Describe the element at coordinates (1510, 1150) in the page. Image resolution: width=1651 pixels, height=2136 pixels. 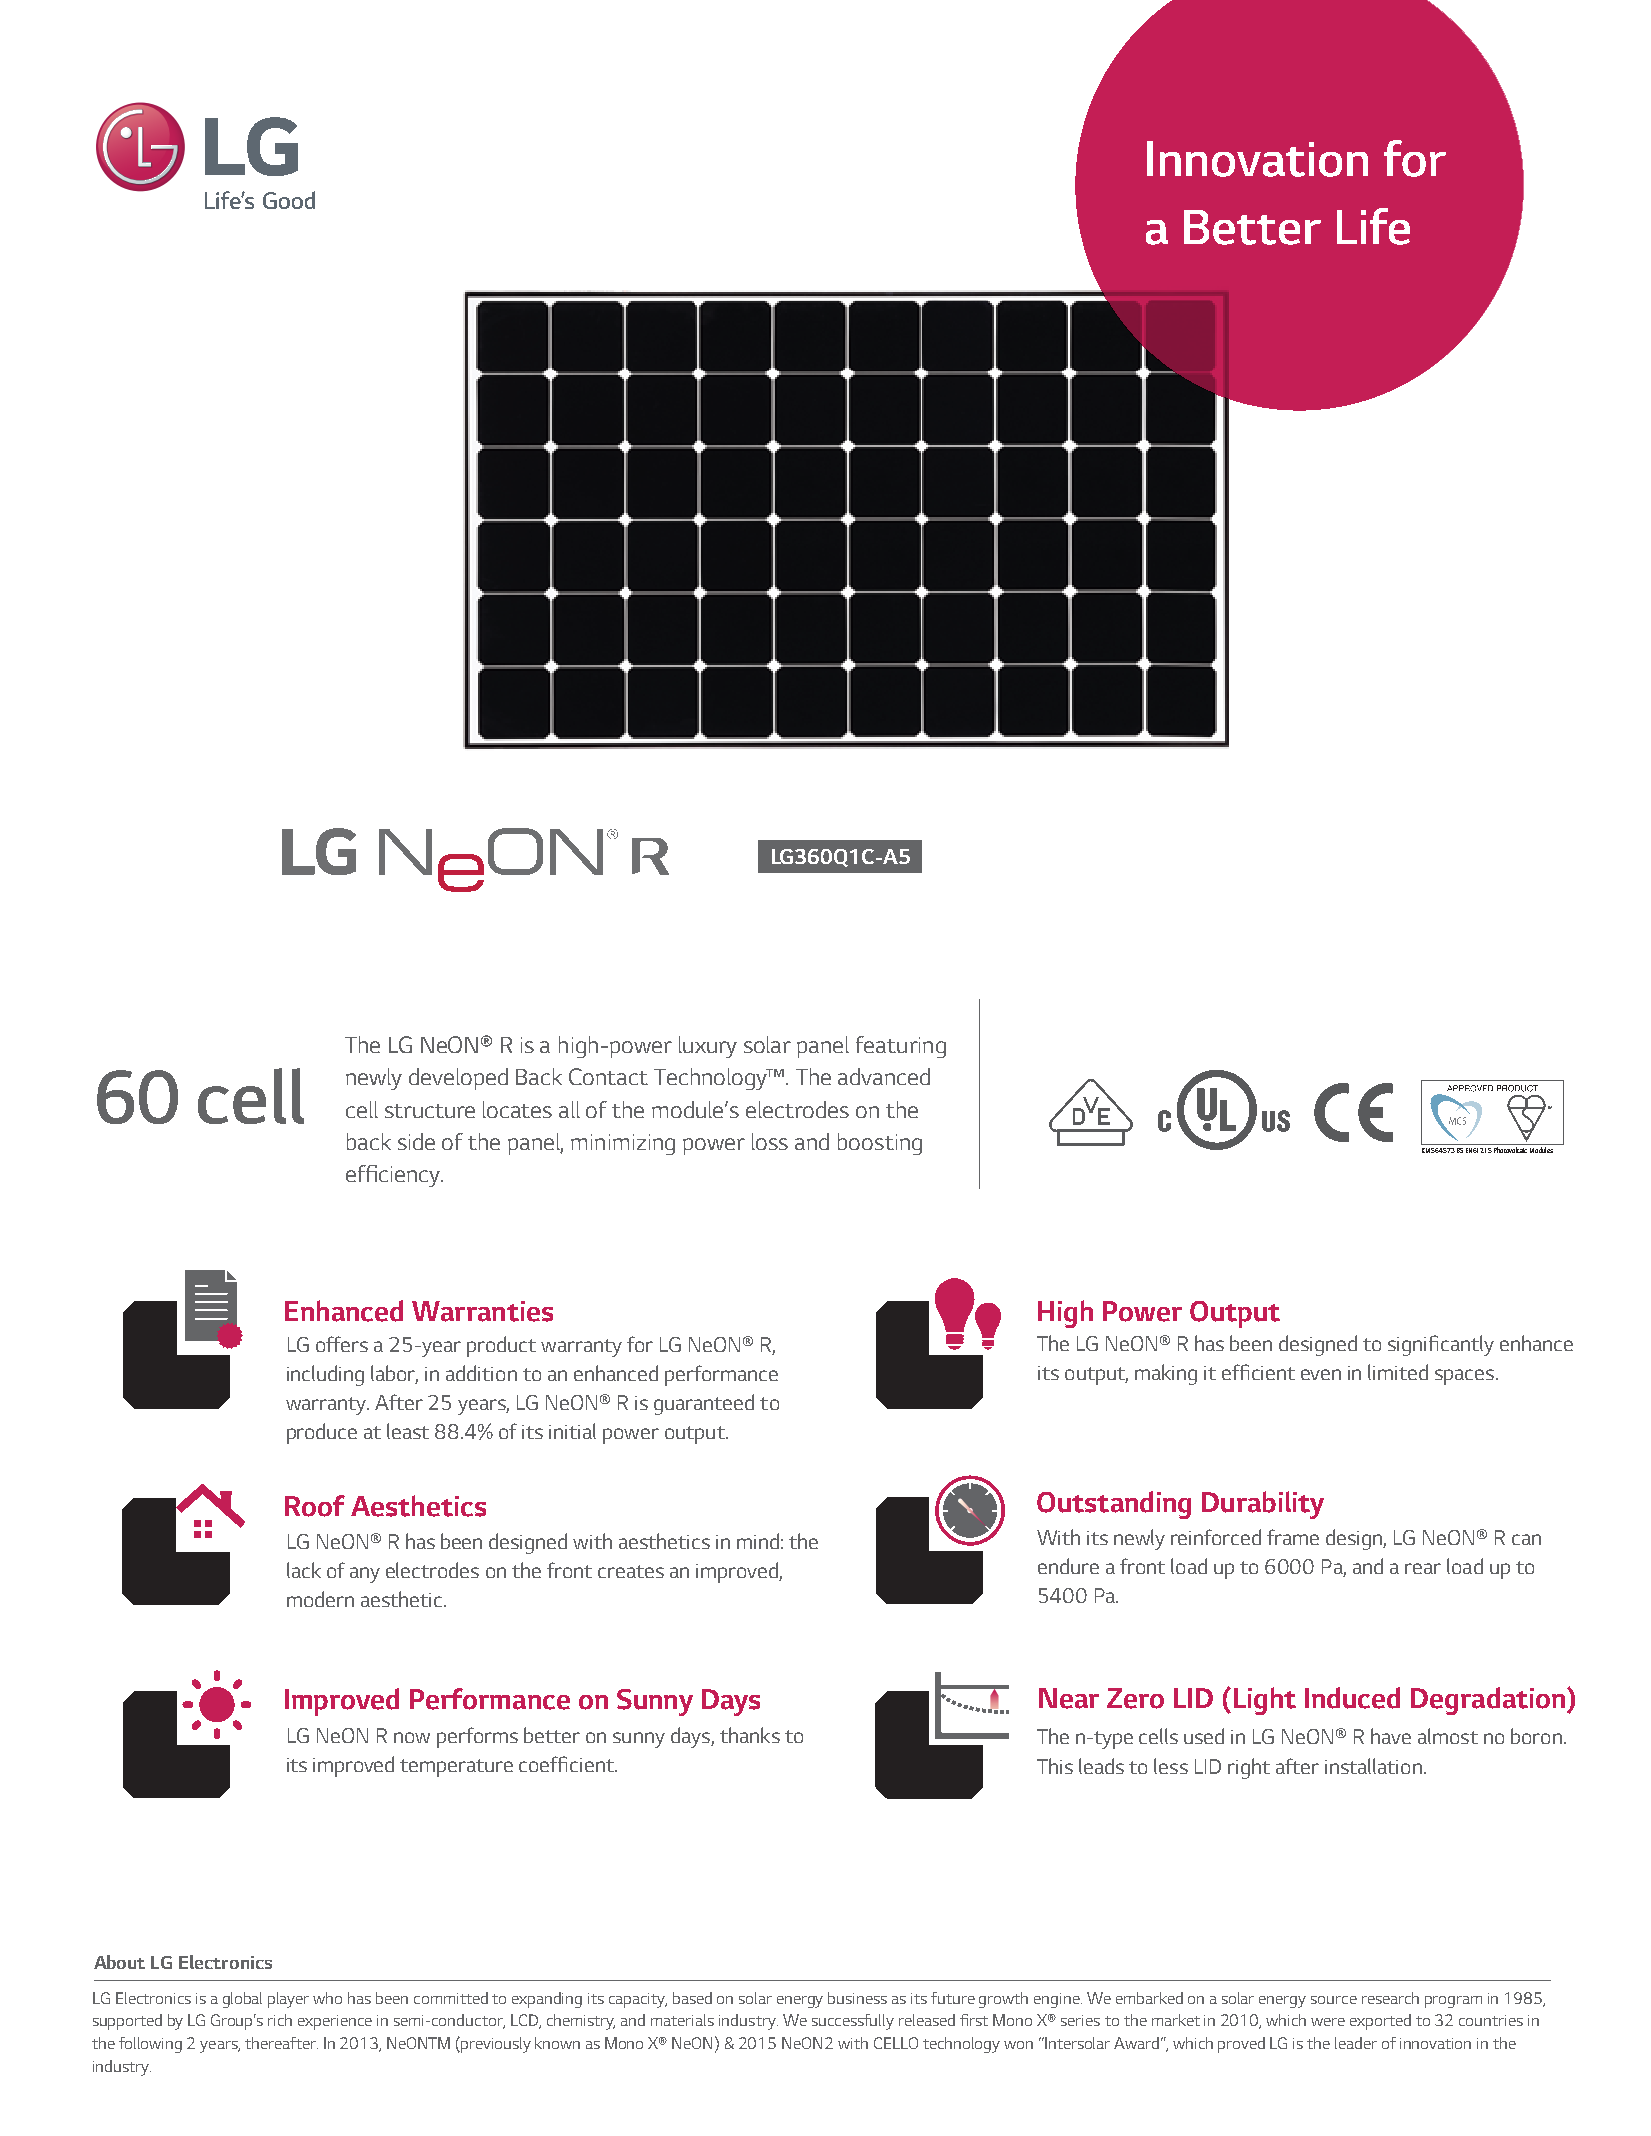
I see `Photovoltaic` at that location.
